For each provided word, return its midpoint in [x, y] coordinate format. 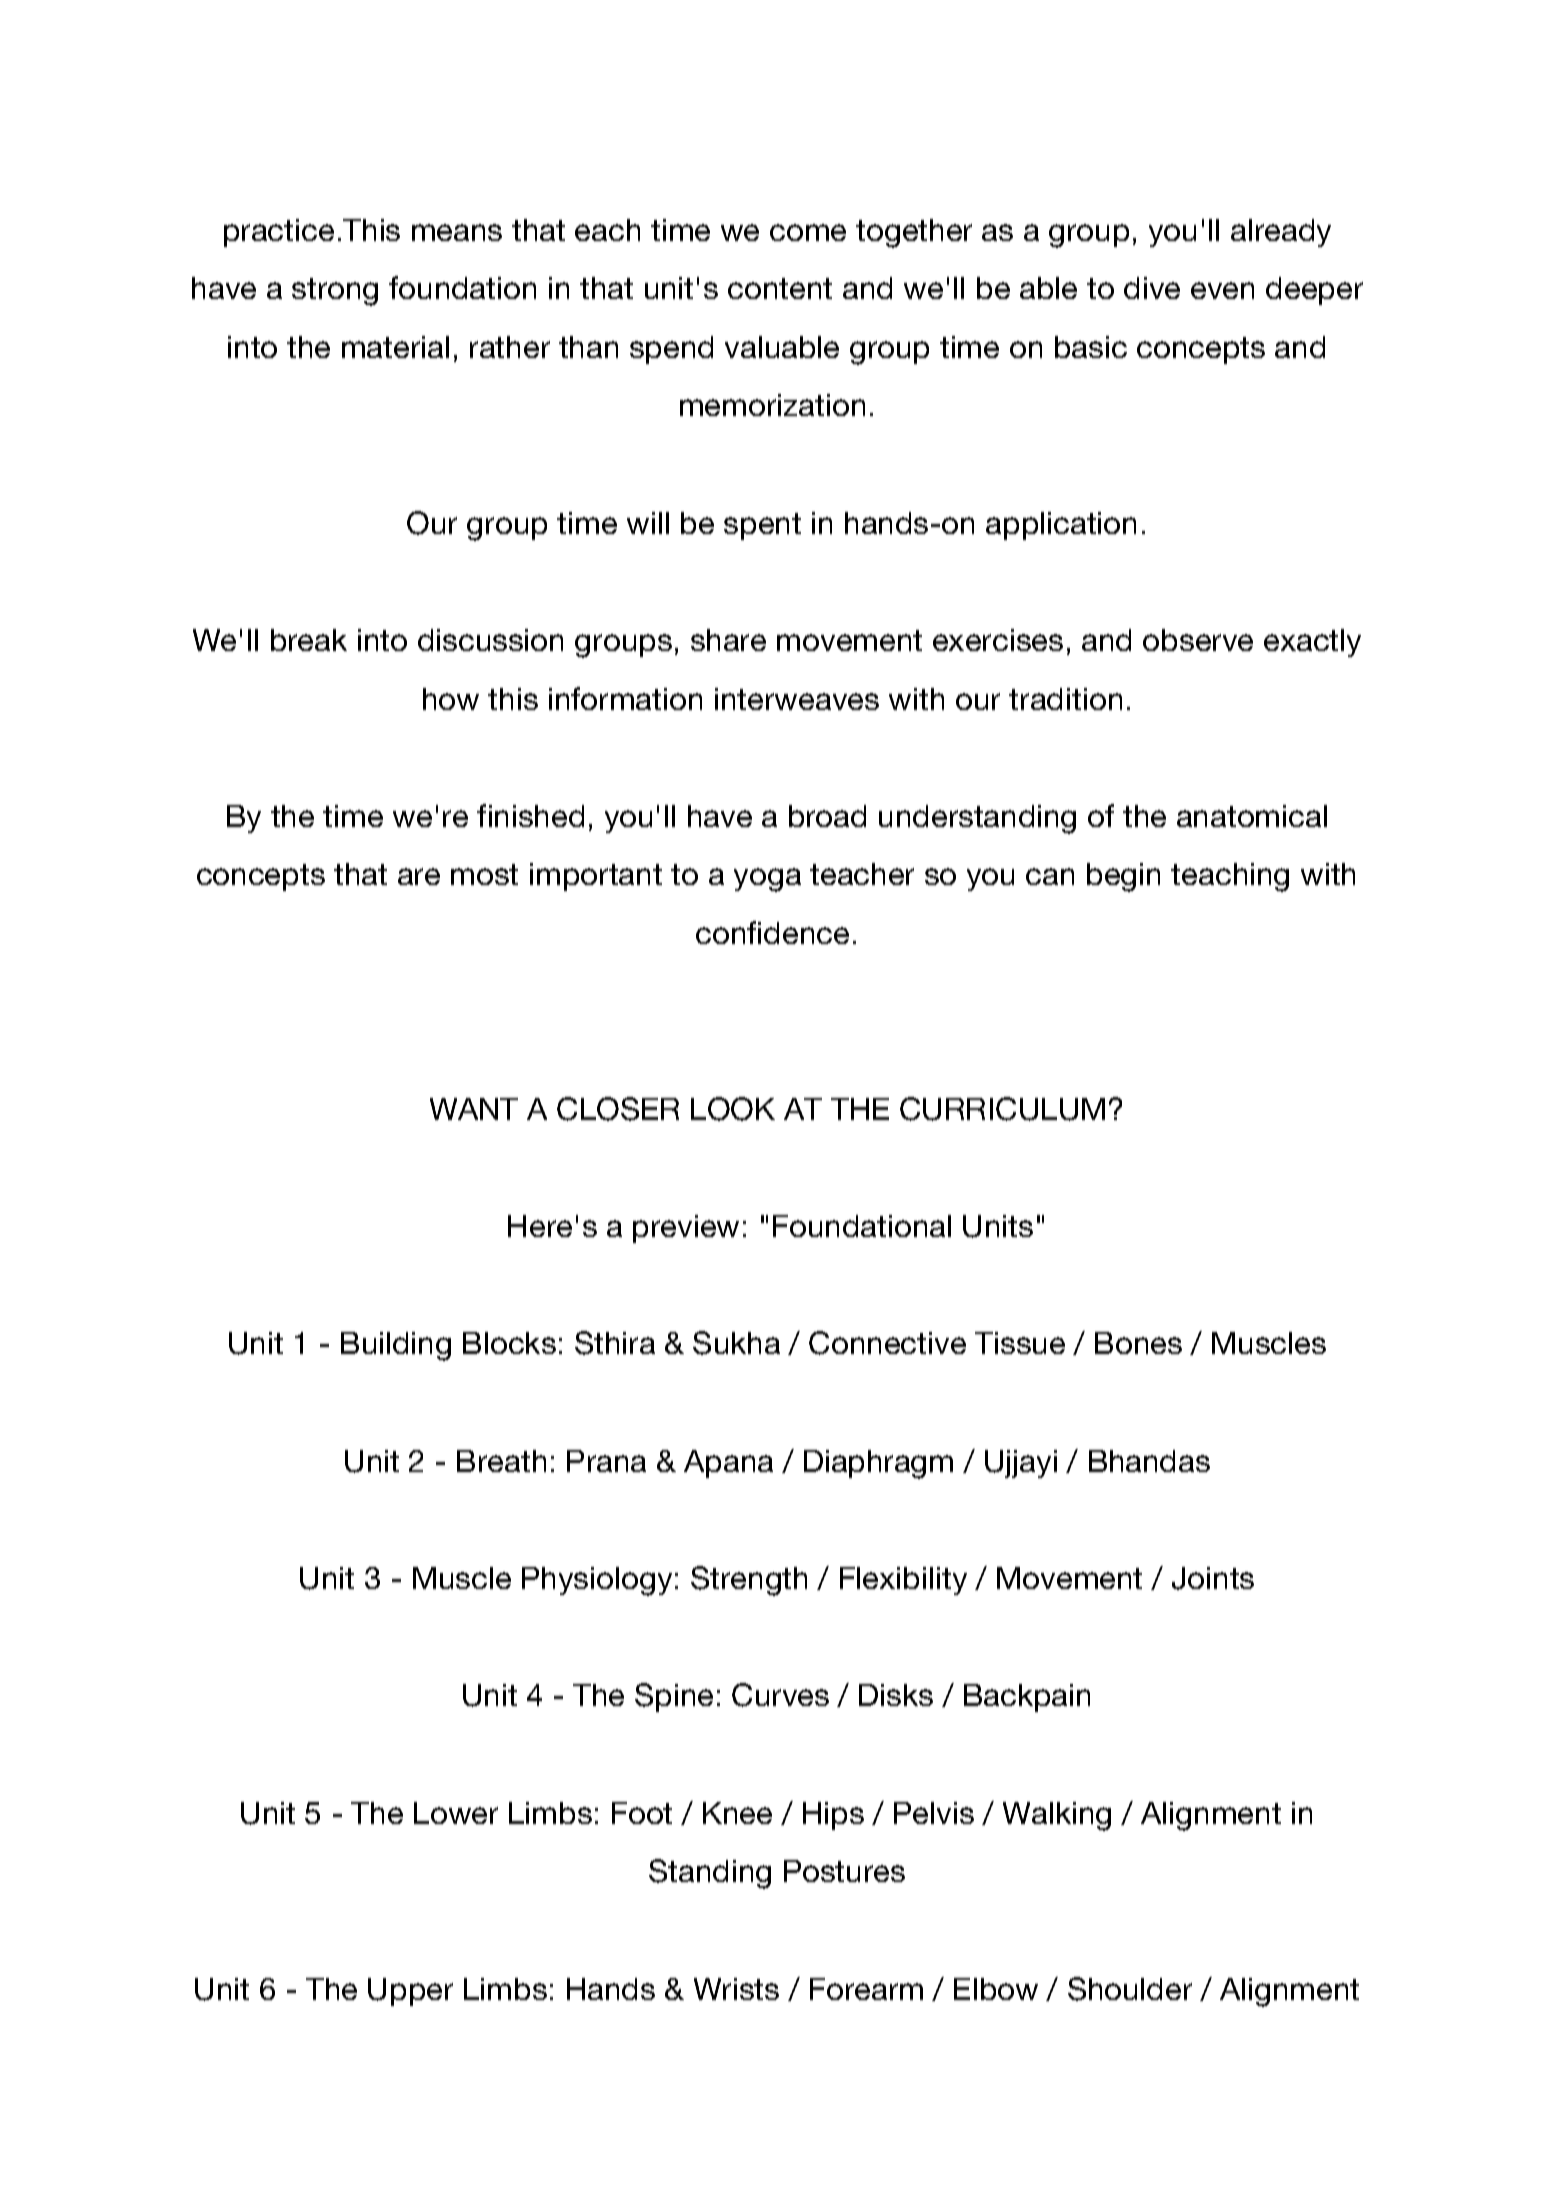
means [457, 232]
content [780, 288]
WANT [474, 1109]
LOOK [733, 1109]
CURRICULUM [1002, 1109]
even [1222, 290]
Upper [410, 1992]
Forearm [866, 1989]
